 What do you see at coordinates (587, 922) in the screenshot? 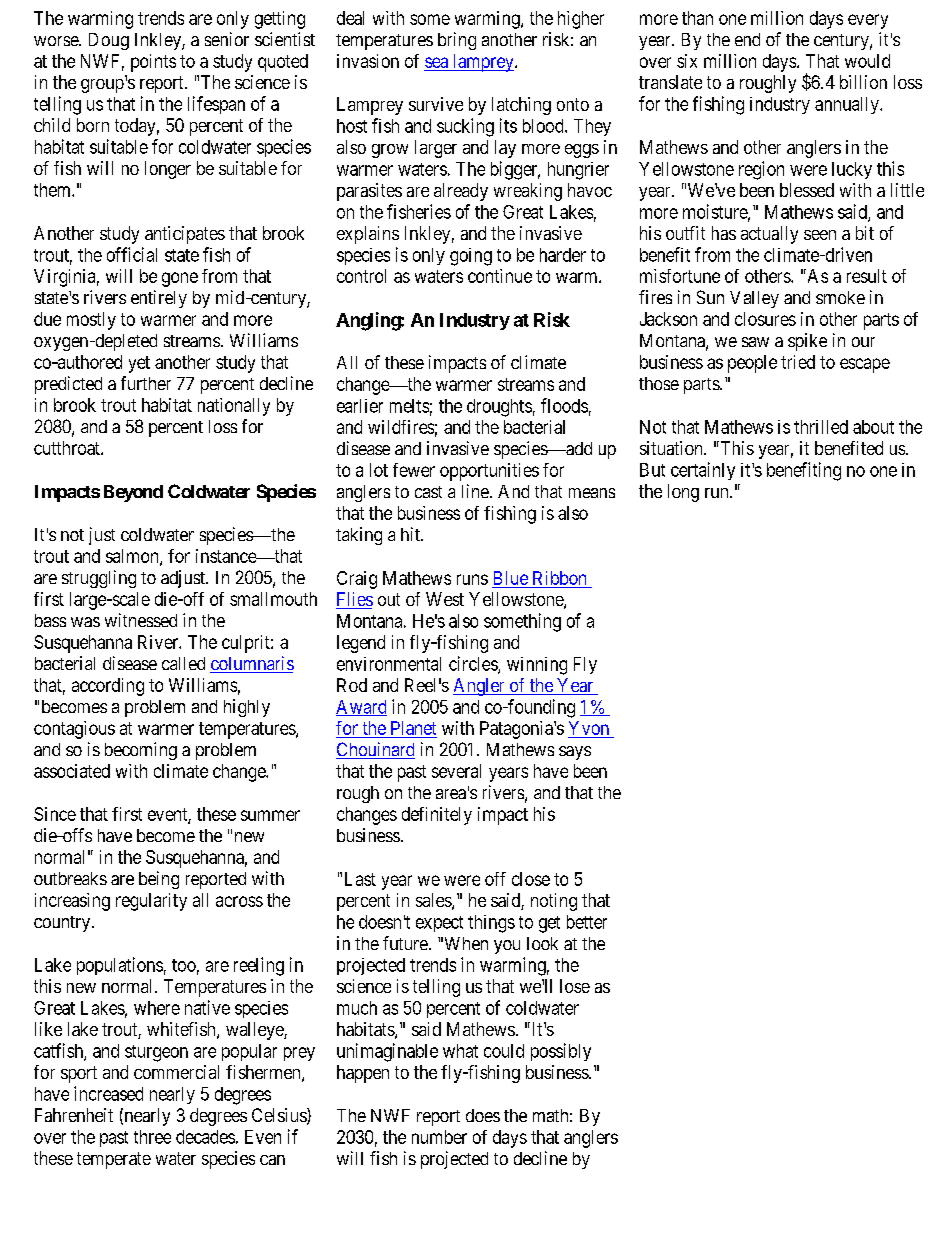
I see `better` at bounding box center [587, 922].
